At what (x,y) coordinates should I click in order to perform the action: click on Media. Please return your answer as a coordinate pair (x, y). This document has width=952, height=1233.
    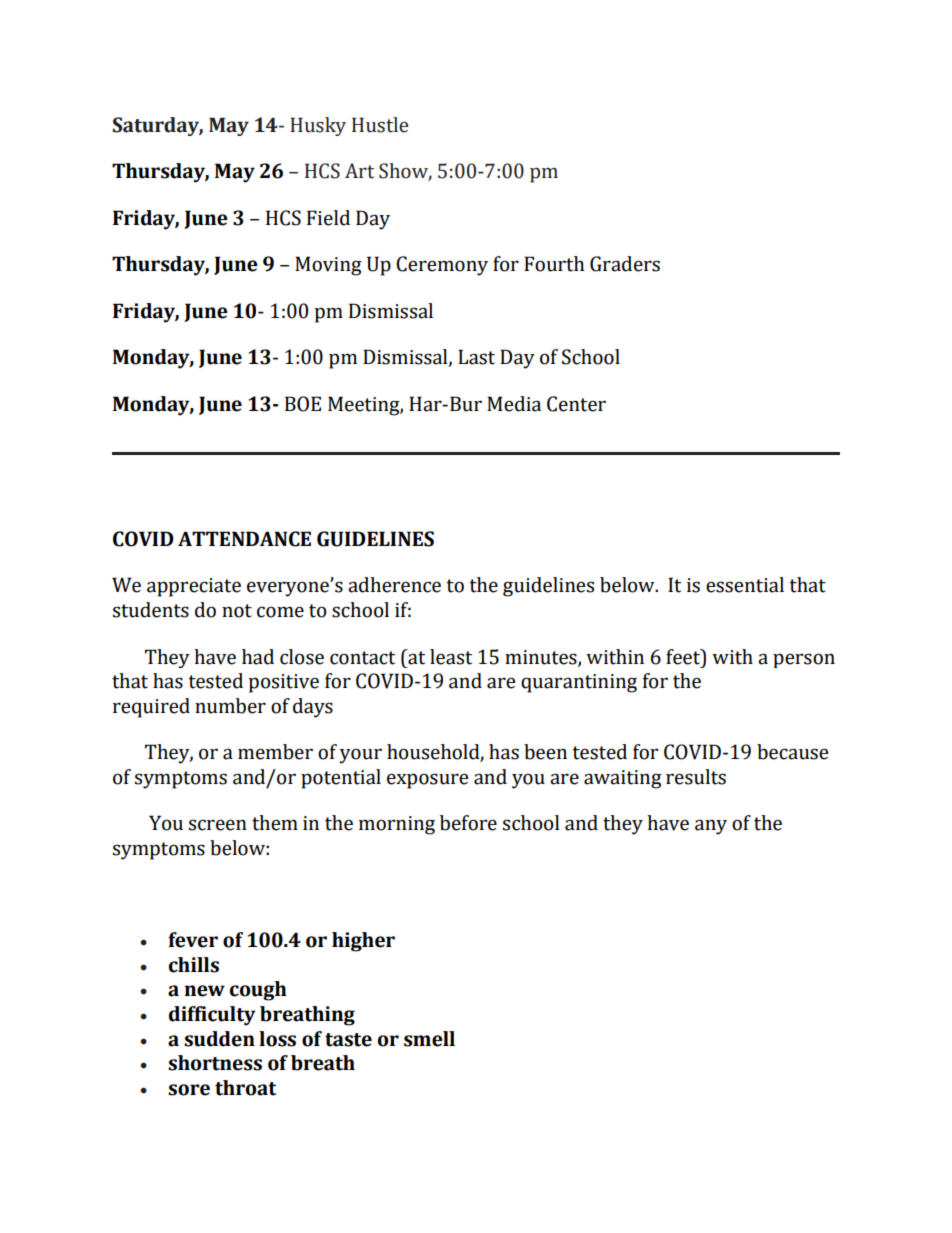
    Looking at the image, I should click on (514, 404).
